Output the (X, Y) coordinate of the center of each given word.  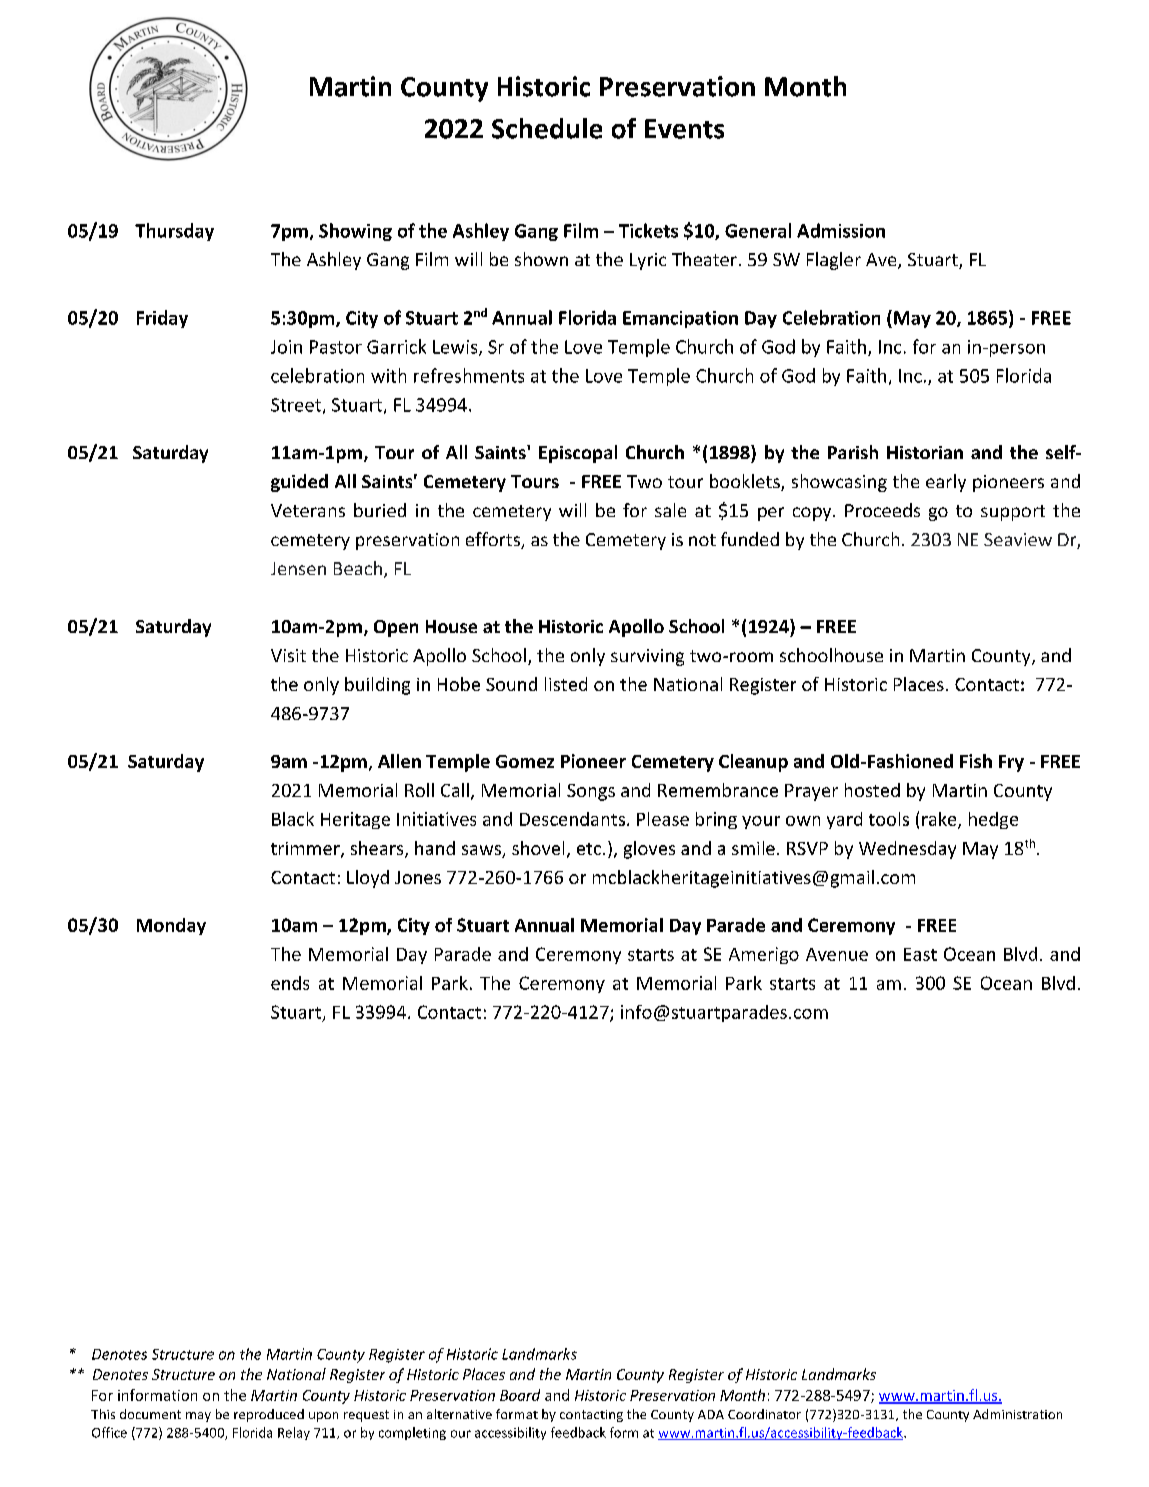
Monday (171, 926)
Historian (925, 452)
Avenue (837, 954)
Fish (976, 761)
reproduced (269, 1415)
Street (296, 405)
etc (590, 849)
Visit (288, 655)
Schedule (547, 128)
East (920, 954)
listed (566, 684)
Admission (841, 230)
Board (520, 1395)
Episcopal (578, 454)
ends (290, 983)
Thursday (174, 232)
